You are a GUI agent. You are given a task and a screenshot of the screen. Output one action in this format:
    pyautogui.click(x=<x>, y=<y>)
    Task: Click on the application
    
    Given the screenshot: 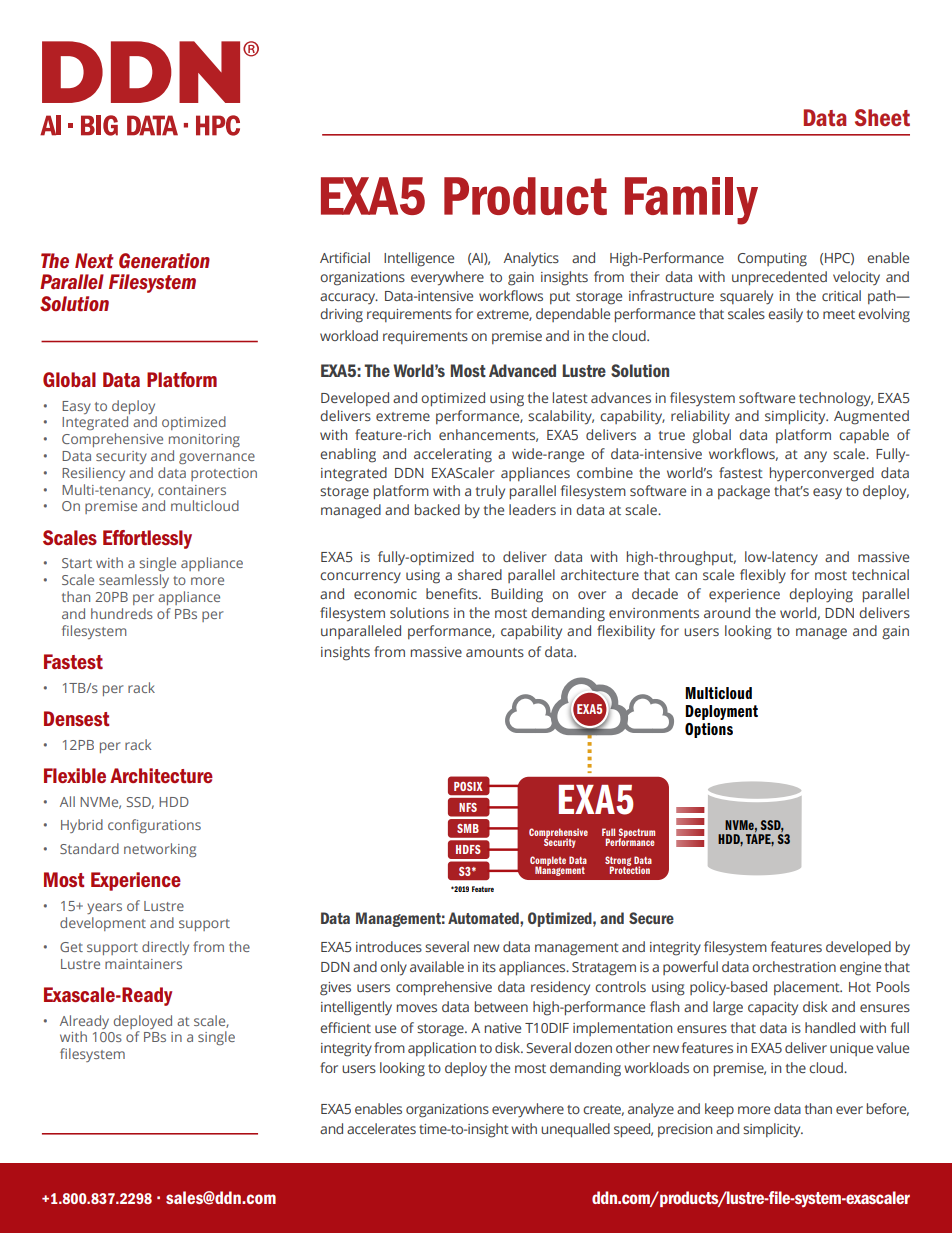 What is the action you would take?
    pyautogui.click(x=442, y=1049)
